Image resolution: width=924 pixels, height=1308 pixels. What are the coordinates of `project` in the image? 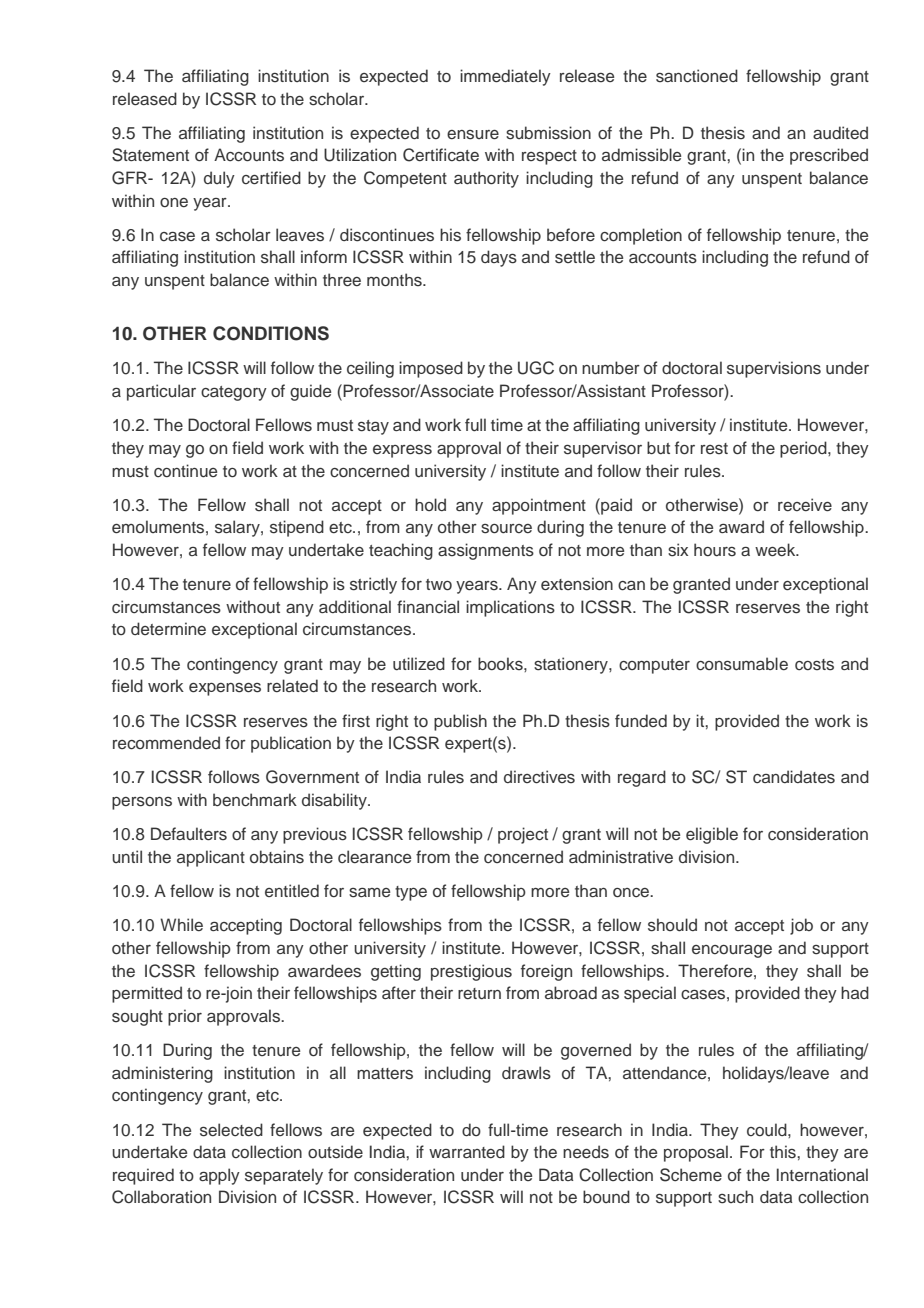 It's located at (523, 835).
